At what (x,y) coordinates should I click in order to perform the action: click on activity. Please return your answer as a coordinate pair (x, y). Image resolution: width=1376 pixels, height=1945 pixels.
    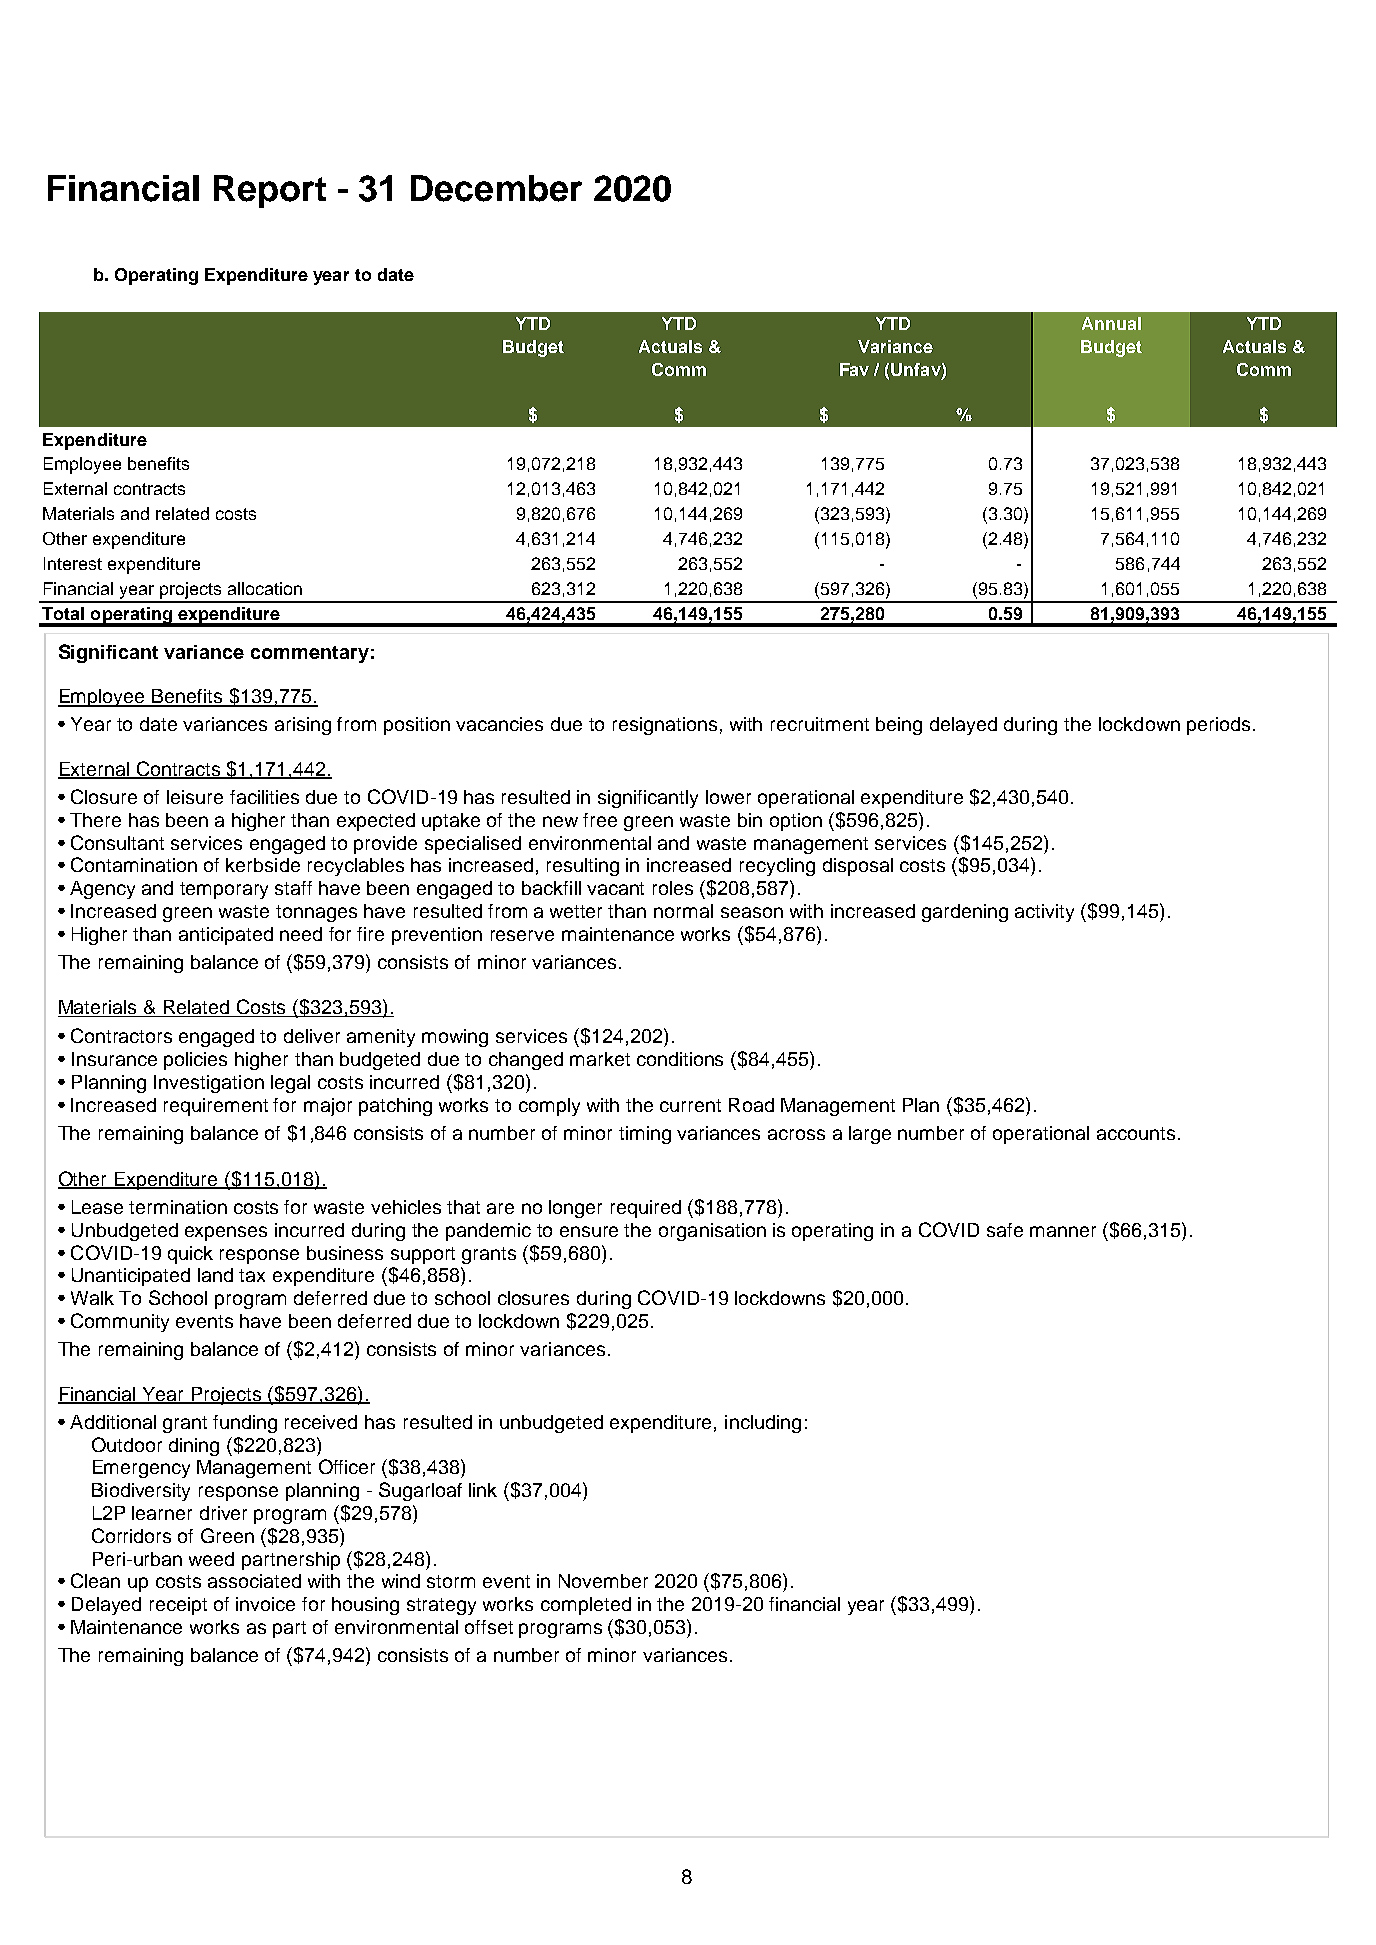
    Looking at the image, I should click on (1044, 913).
